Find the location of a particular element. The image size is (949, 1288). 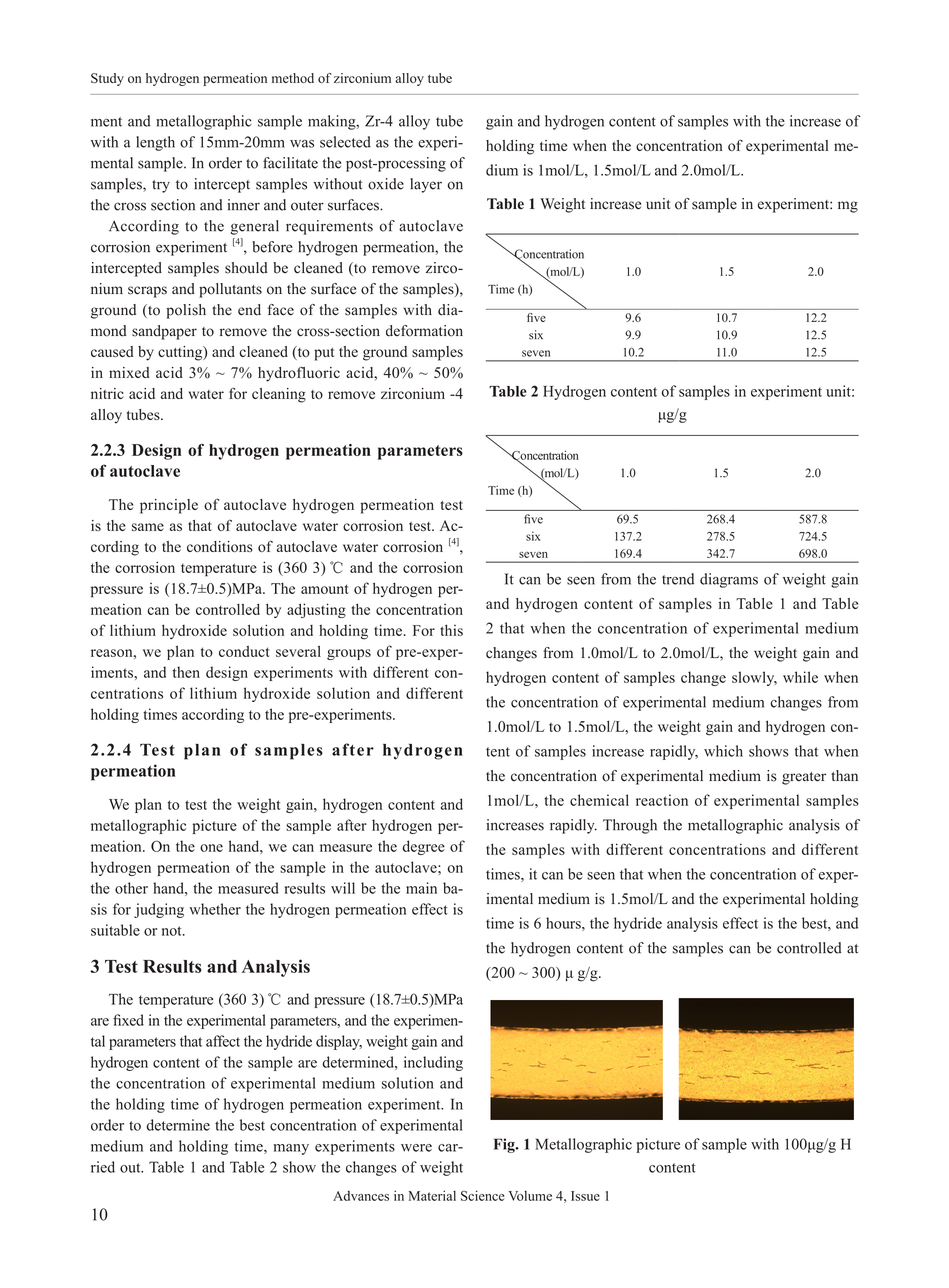

slowly is located at coordinates (754, 678).
